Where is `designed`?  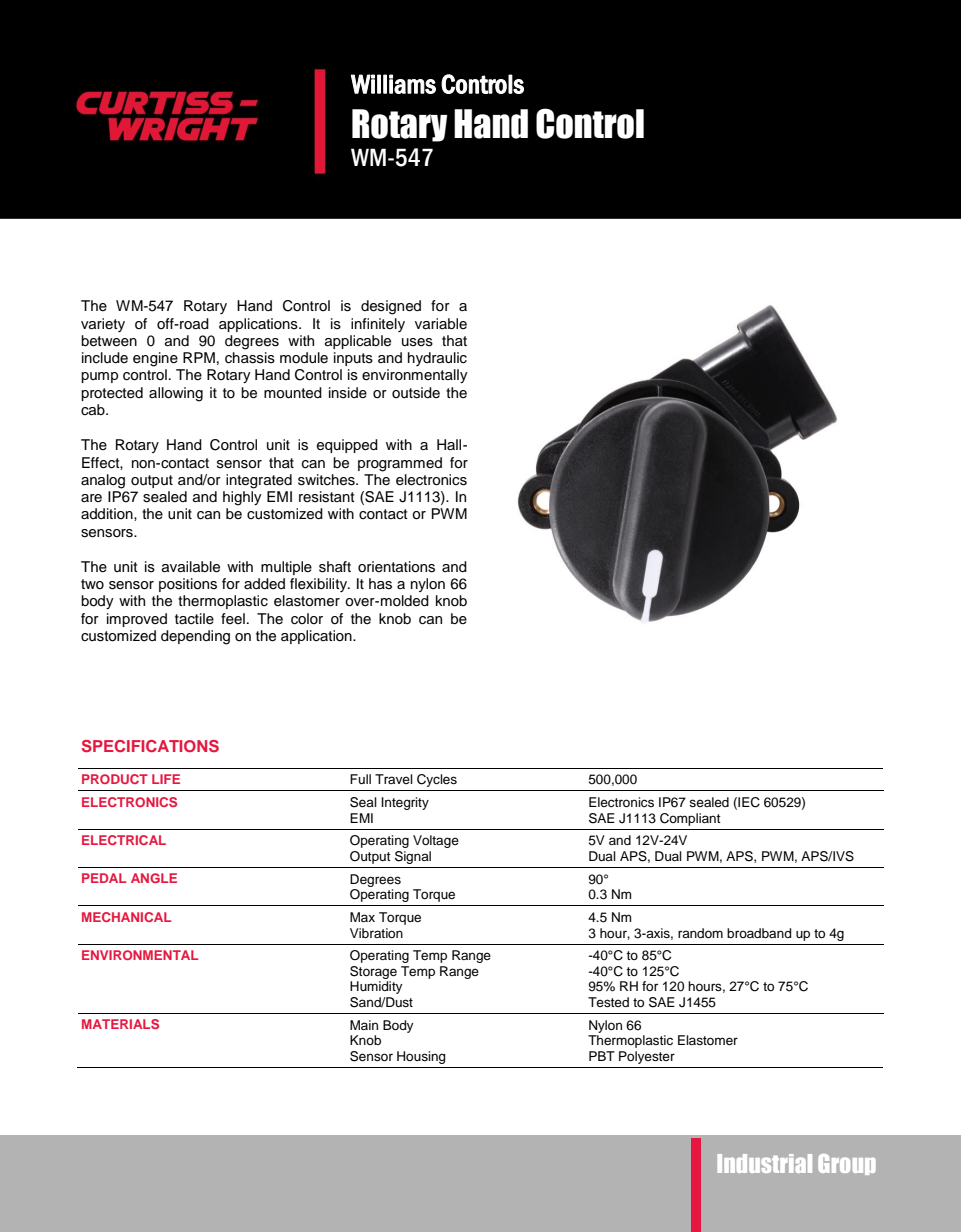 designed is located at coordinates (391, 307).
